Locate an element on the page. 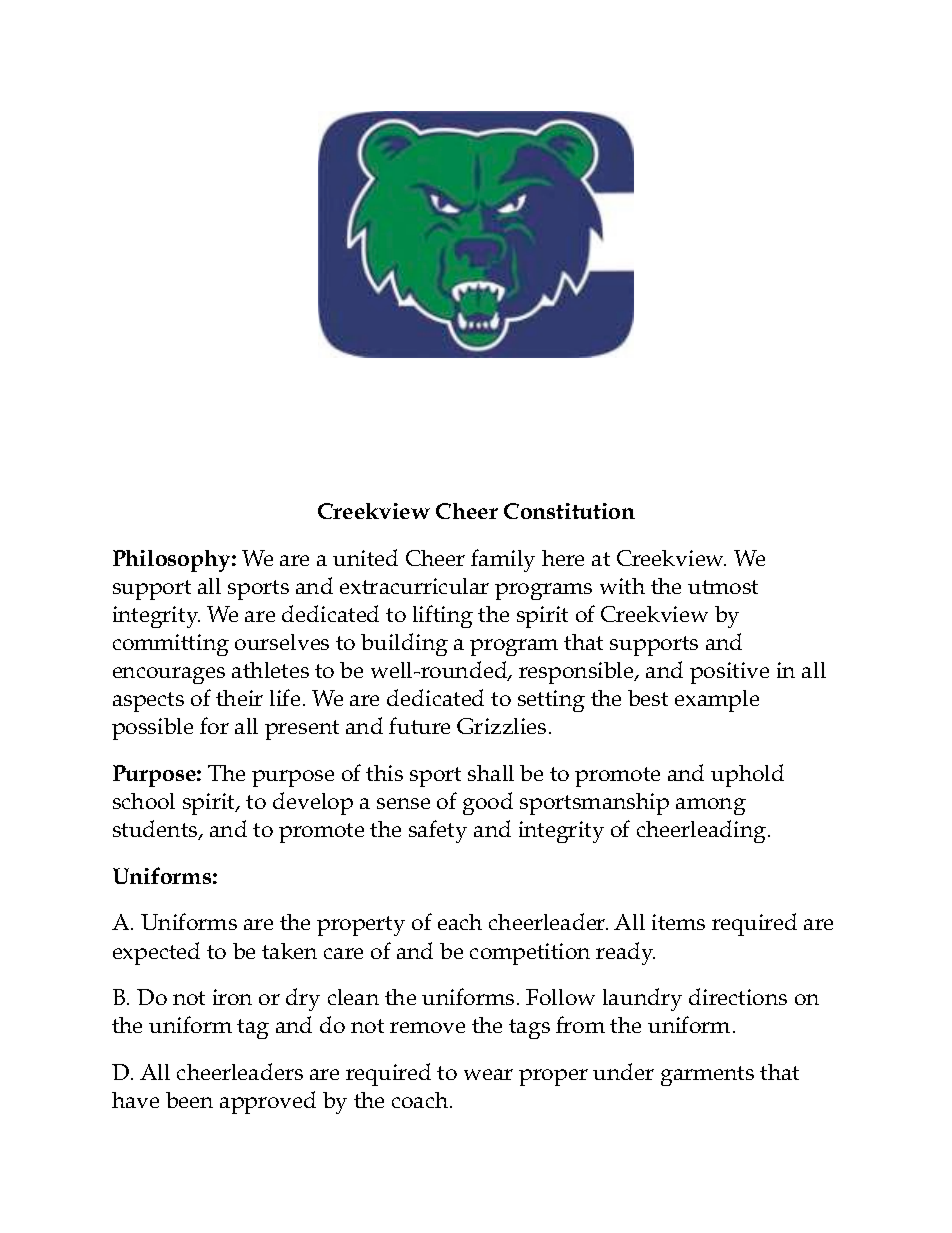  been is located at coordinates (189, 1100).
